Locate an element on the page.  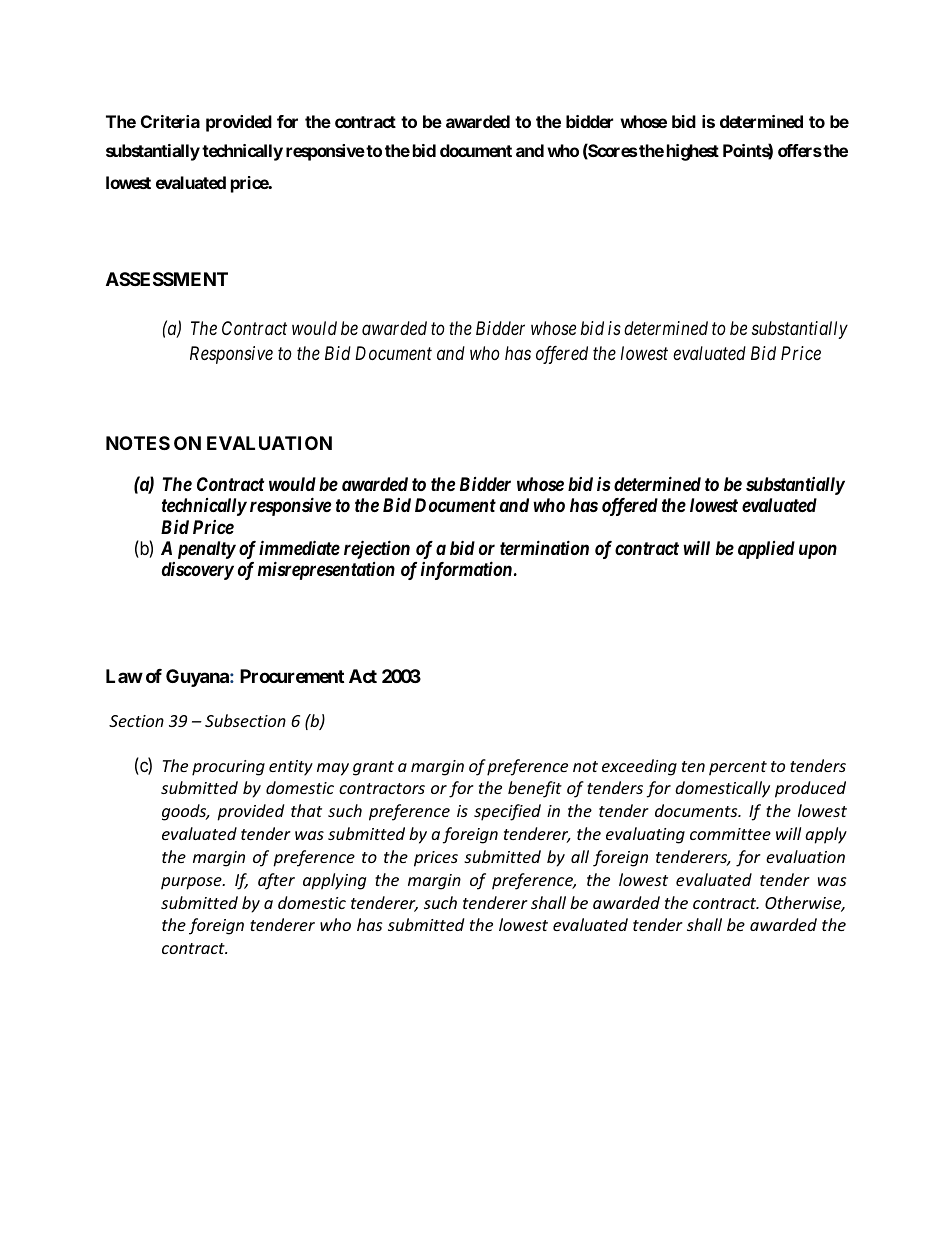
highest is located at coordinates (693, 152).
